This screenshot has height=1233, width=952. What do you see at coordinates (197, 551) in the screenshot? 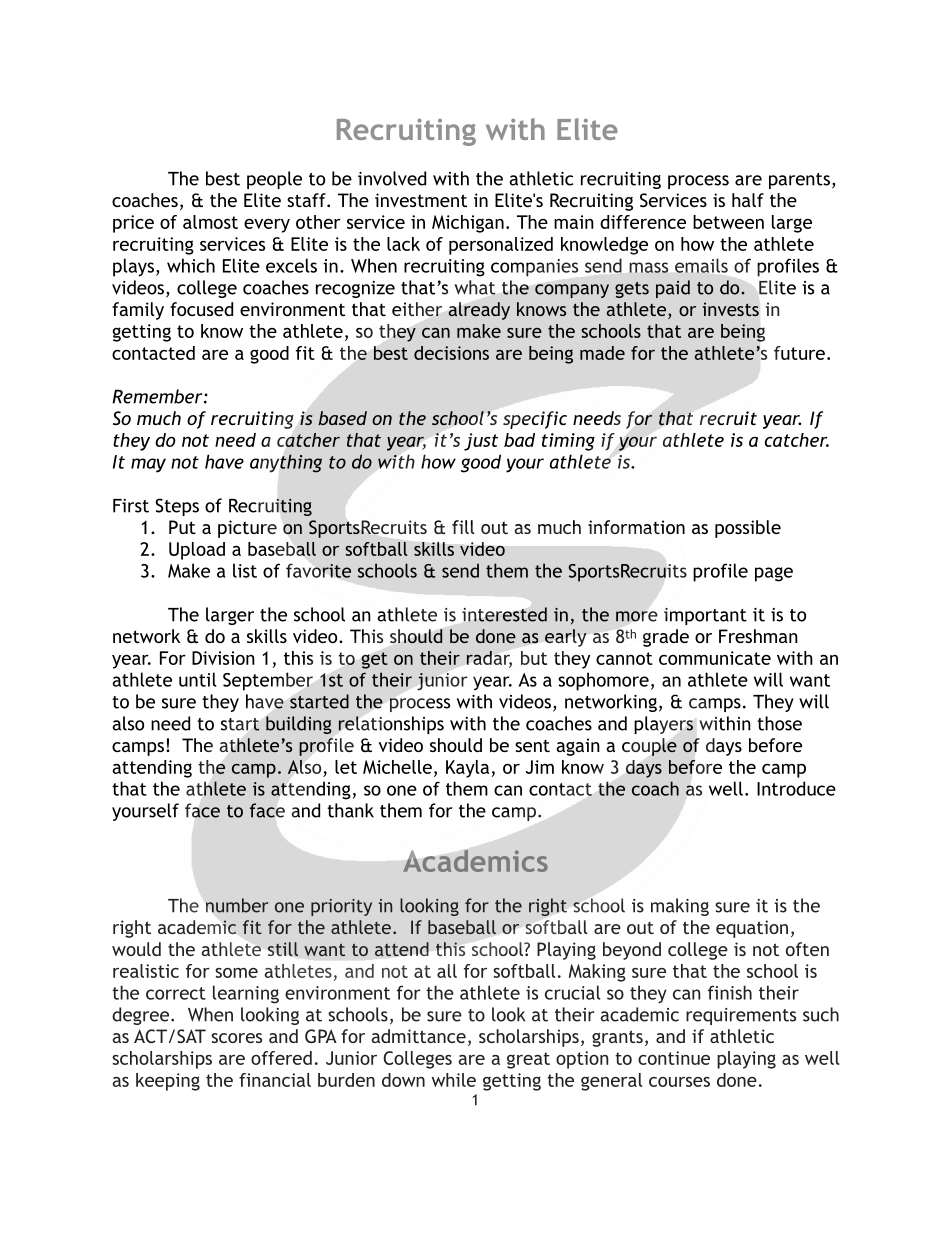
I see `Upload` at bounding box center [197, 551].
